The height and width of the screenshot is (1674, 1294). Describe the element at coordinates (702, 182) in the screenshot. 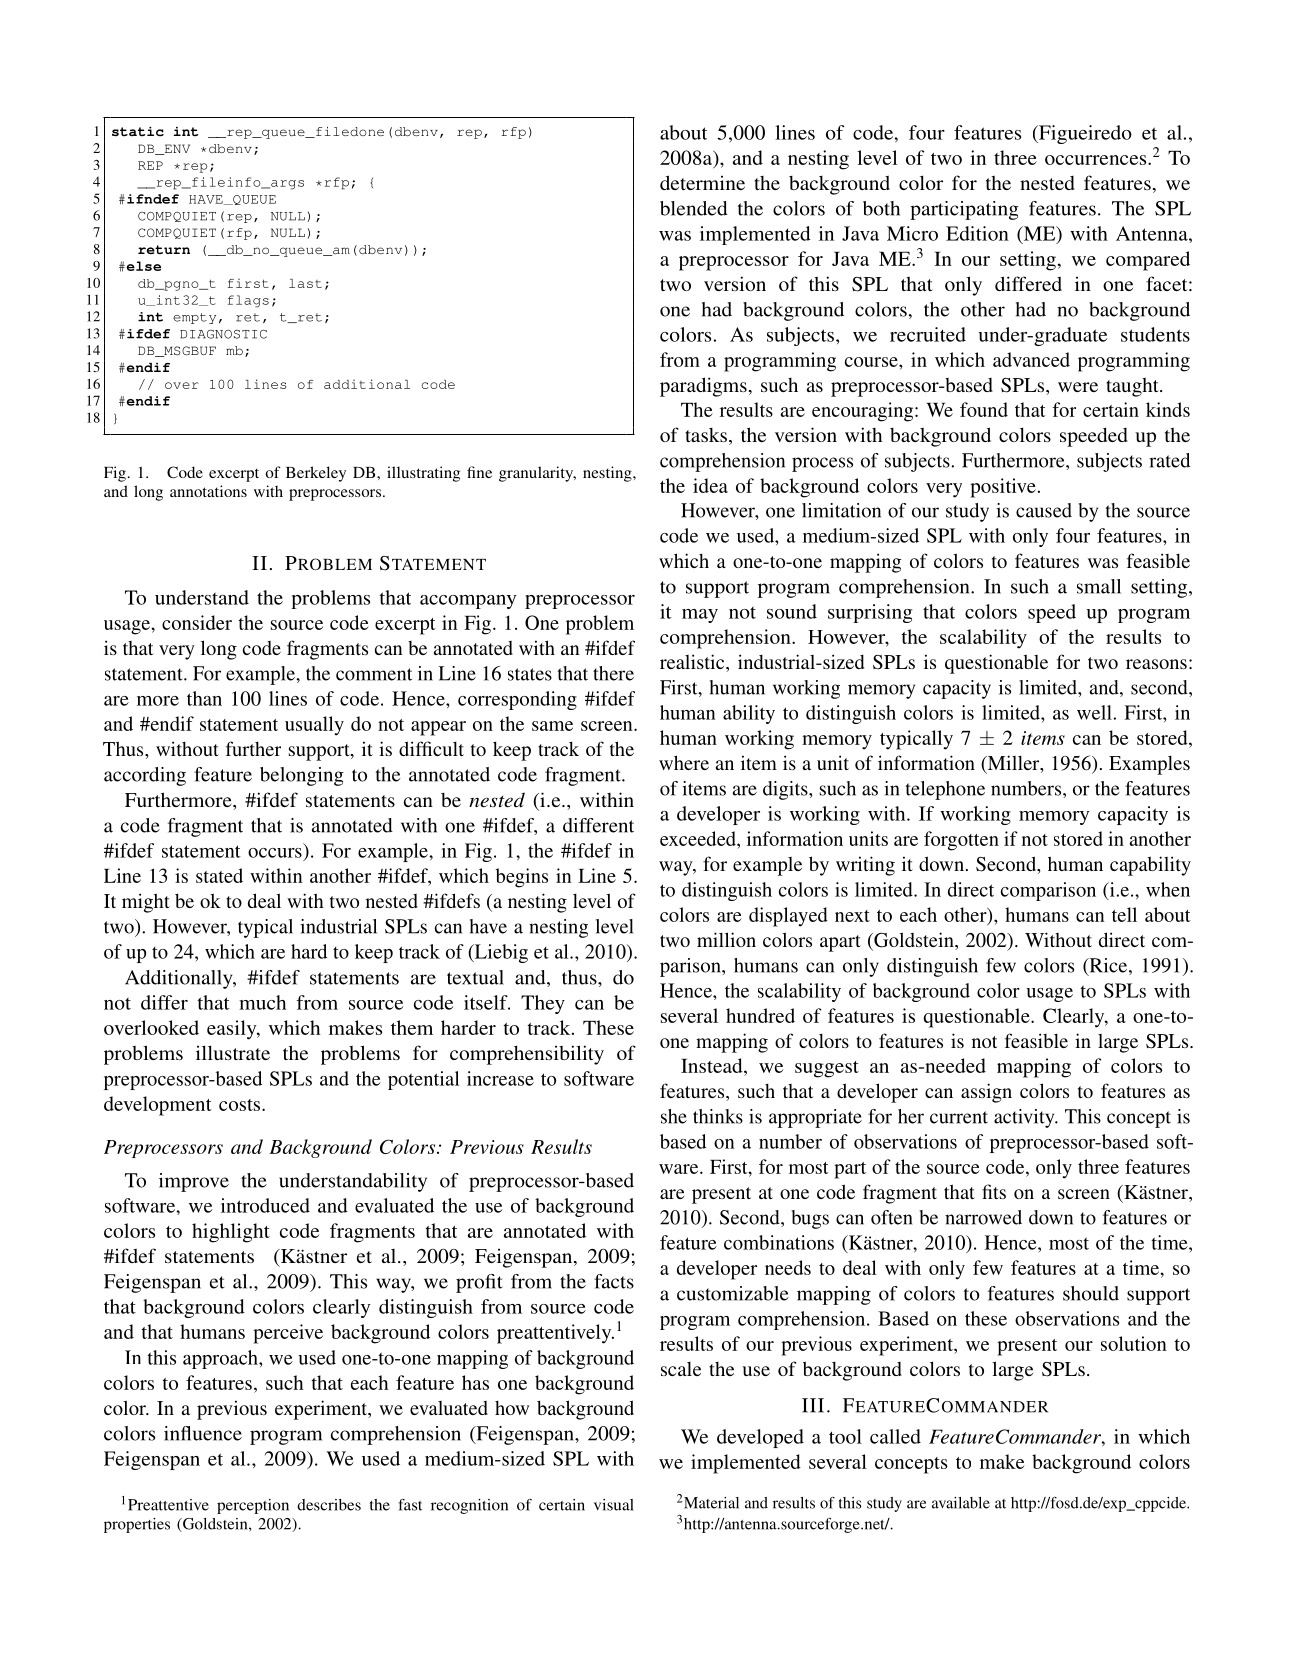

I see `determine` at that location.
